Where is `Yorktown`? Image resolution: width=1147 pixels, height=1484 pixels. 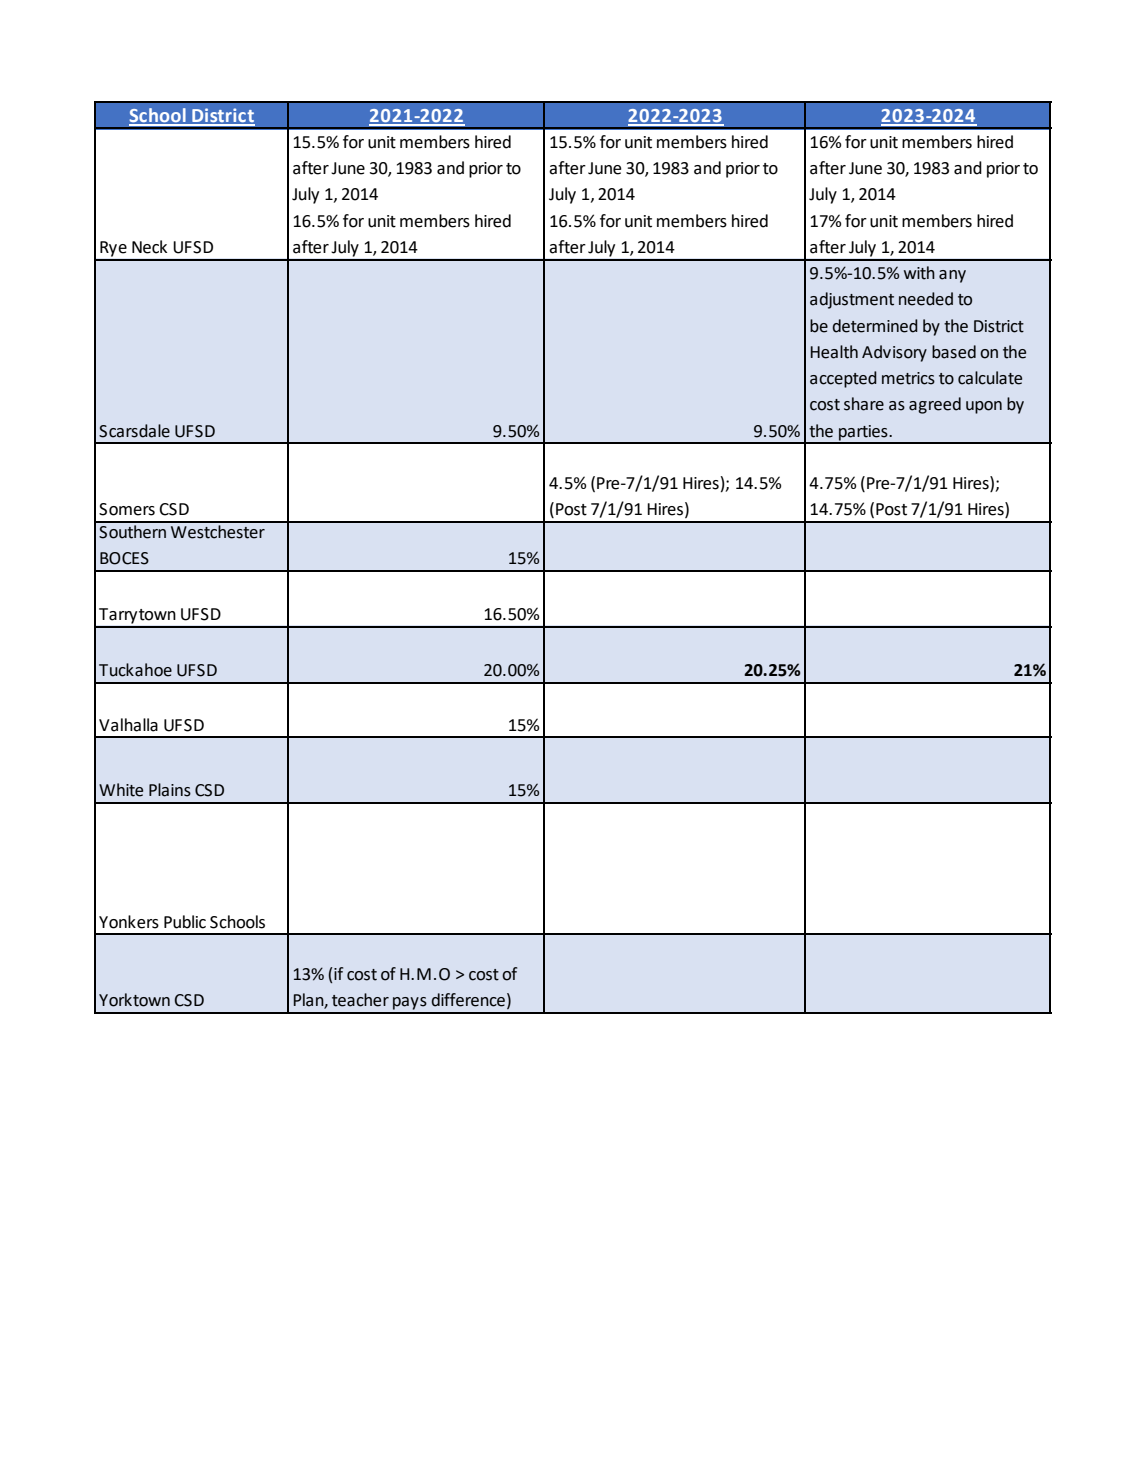
Yorktown is located at coordinates (134, 1000).
